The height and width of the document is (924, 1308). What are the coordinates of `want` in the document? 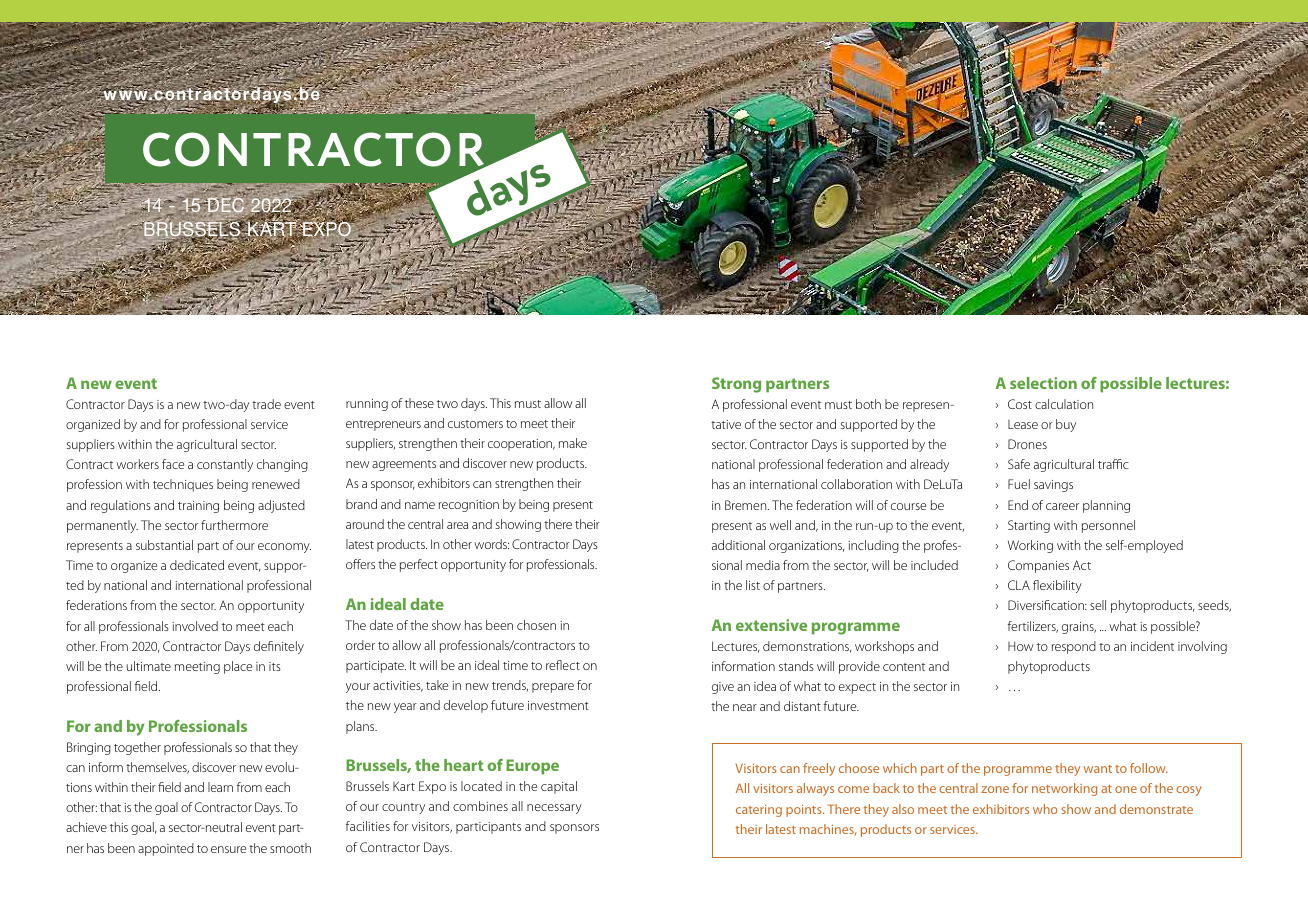 It's located at (1098, 769).
